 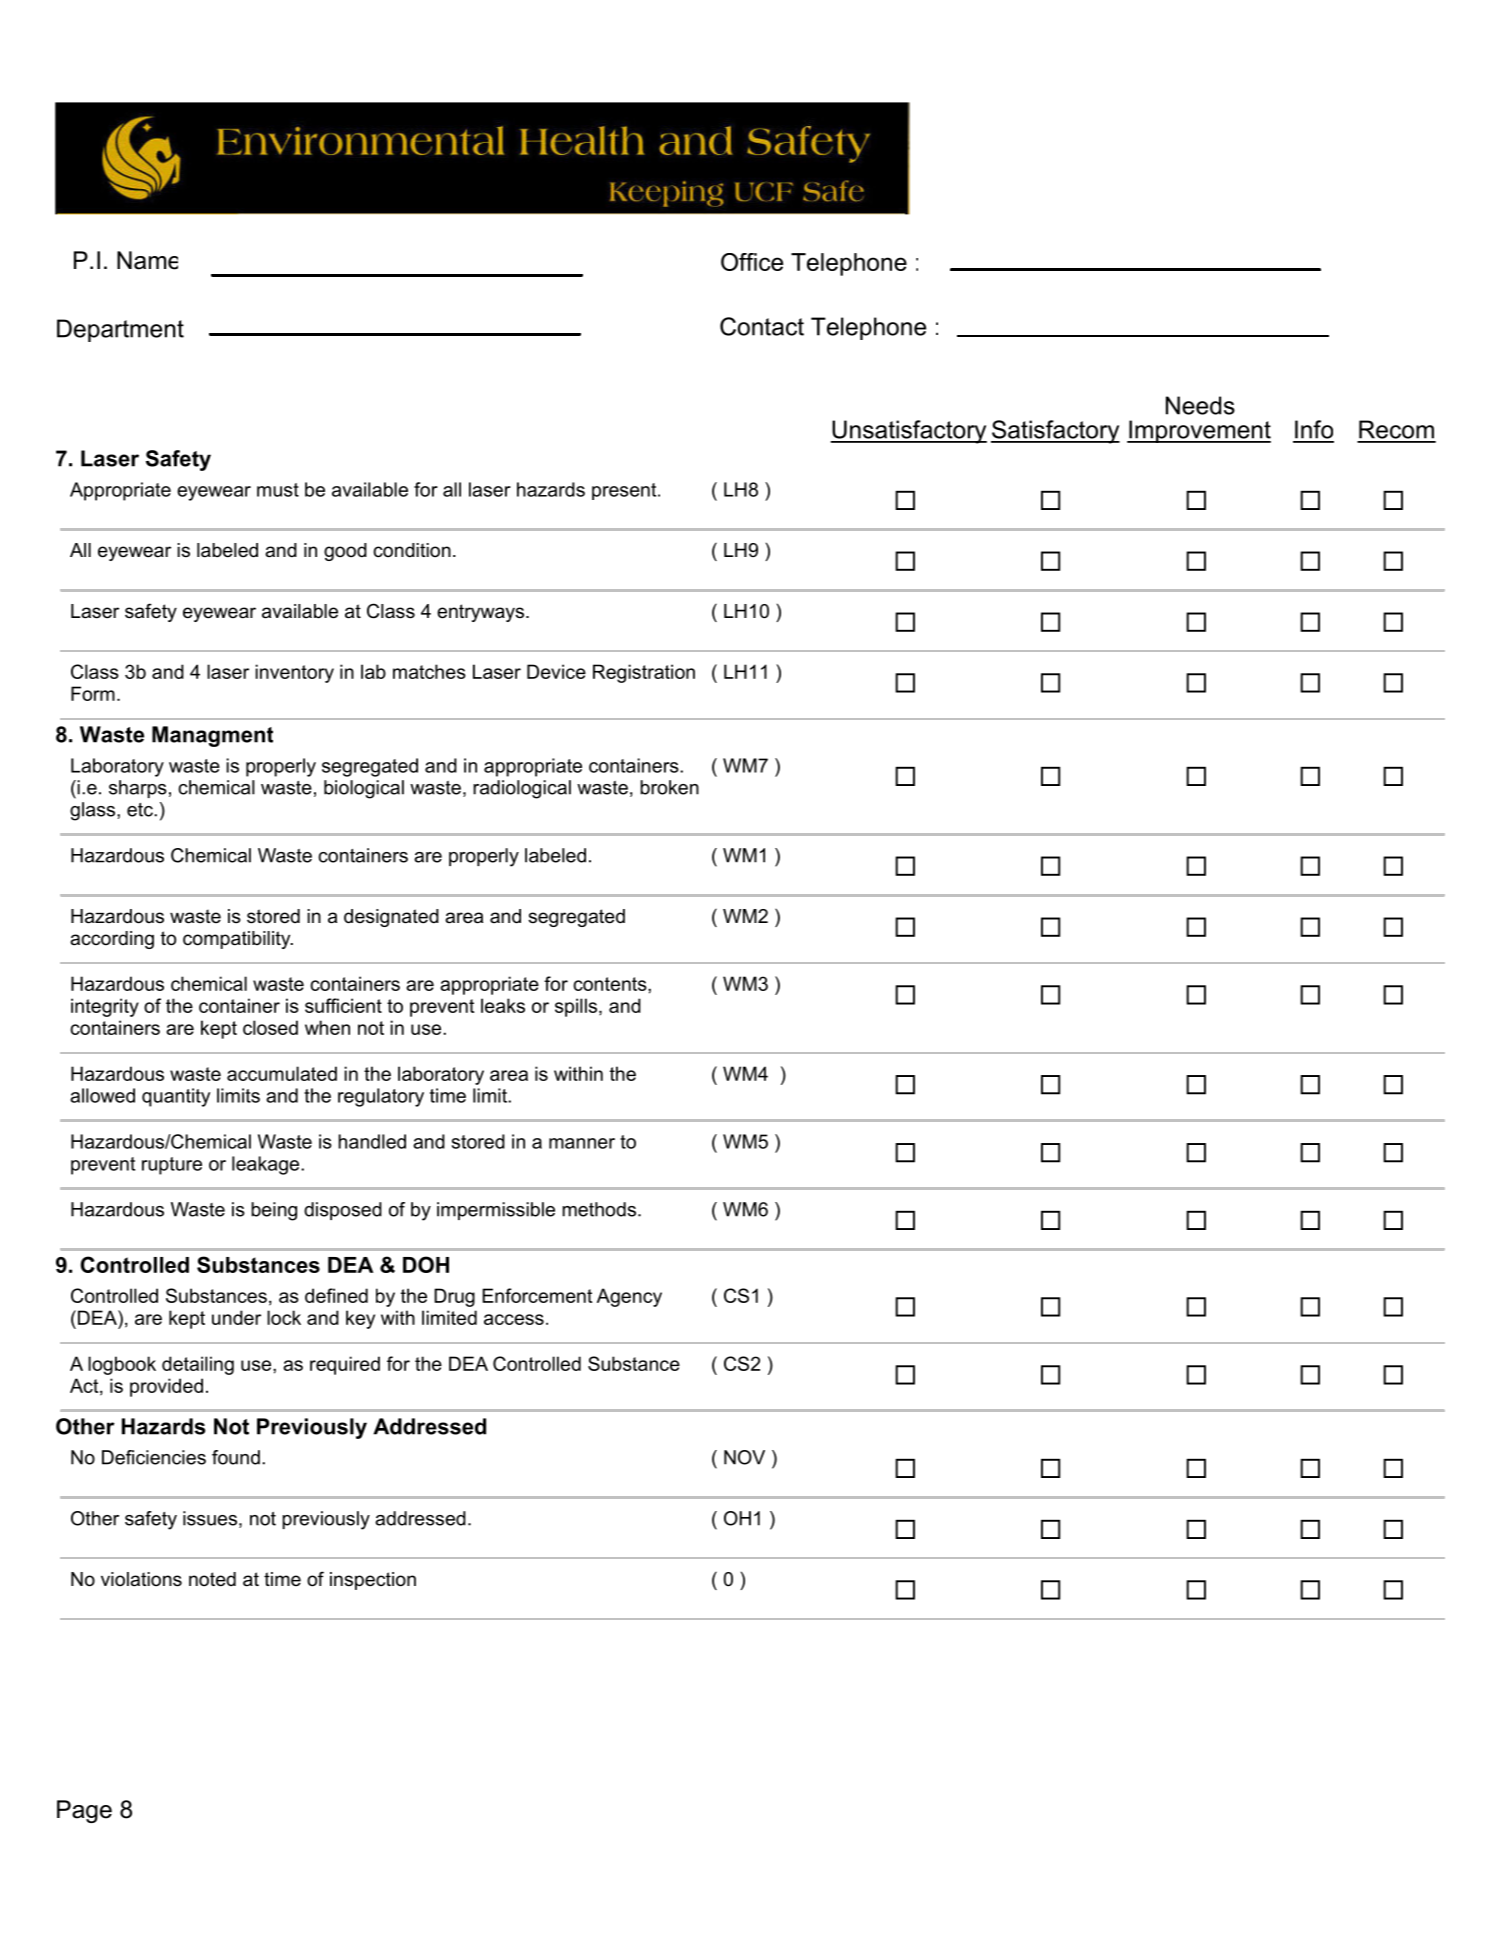 What do you see at coordinates (147, 260) in the screenshot?
I see `Name` at bounding box center [147, 260].
